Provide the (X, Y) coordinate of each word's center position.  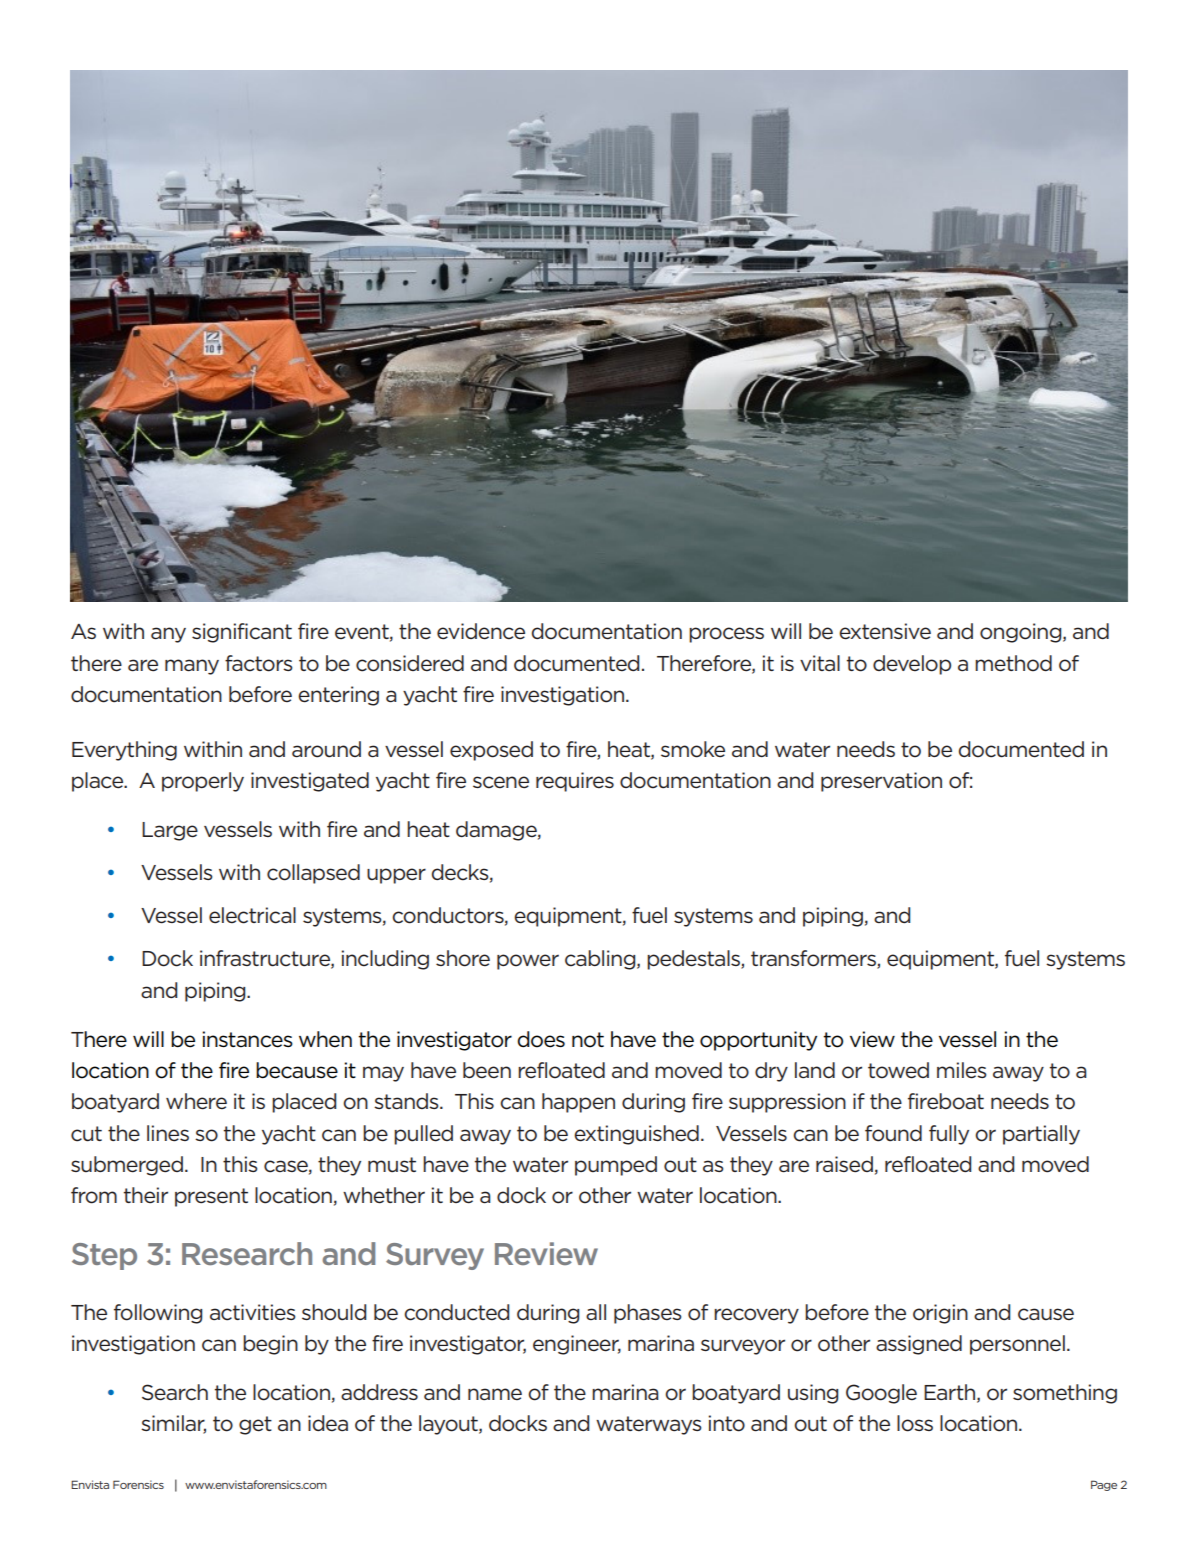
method (1013, 663)
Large (170, 831)
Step (104, 1256)
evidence (481, 631)
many (192, 667)
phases (648, 1314)
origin (940, 1314)
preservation (881, 782)
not (588, 1040)
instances (247, 1039)
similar (173, 1424)
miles (962, 1070)
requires (575, 782)
